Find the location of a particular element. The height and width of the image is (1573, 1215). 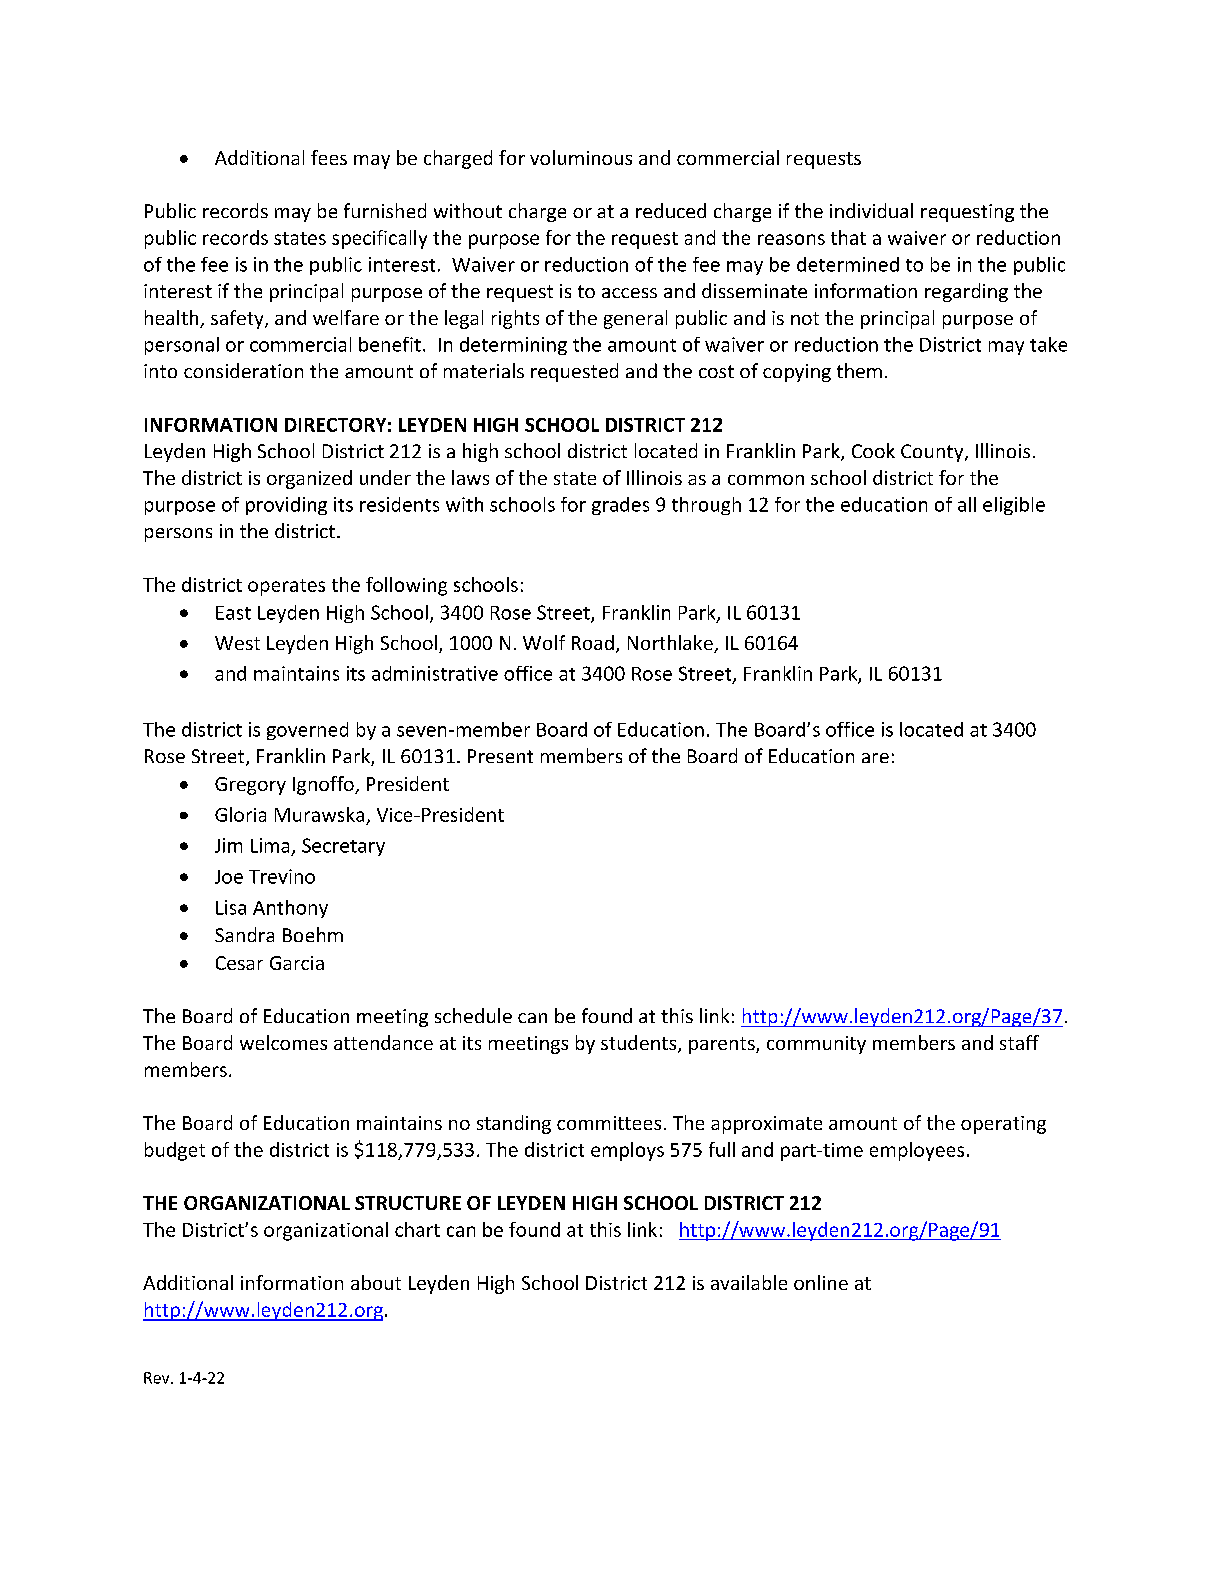

voluminous is located at coordinates (581, 157).
